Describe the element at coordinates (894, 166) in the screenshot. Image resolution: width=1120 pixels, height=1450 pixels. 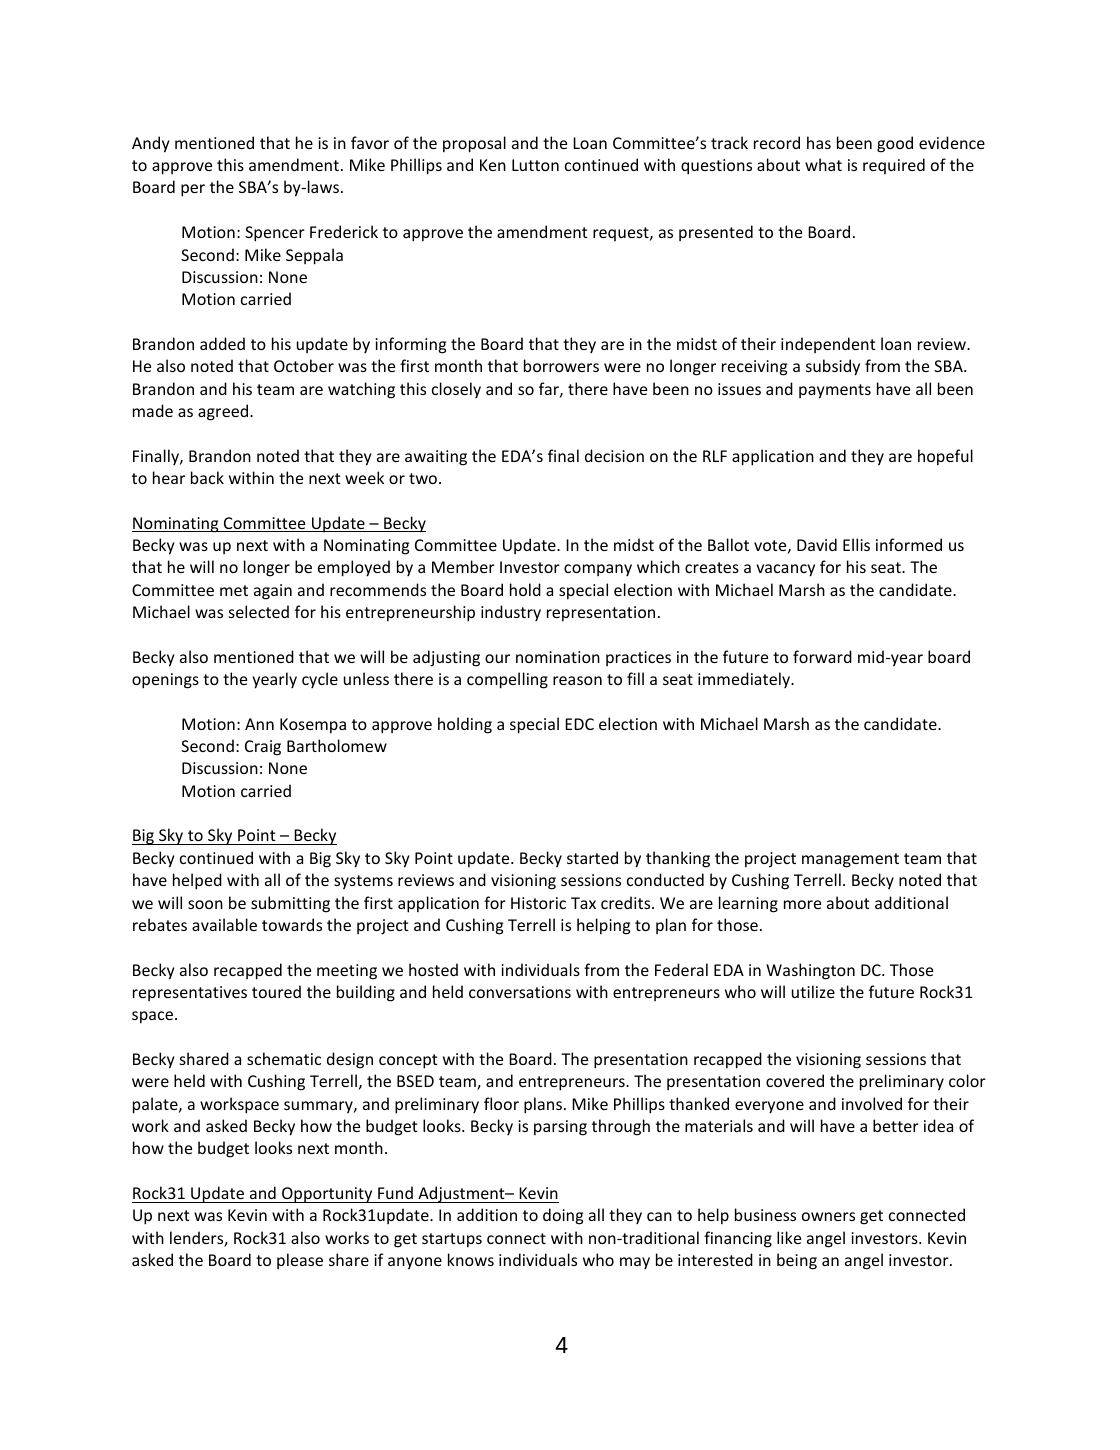
I see `required` at that location.
